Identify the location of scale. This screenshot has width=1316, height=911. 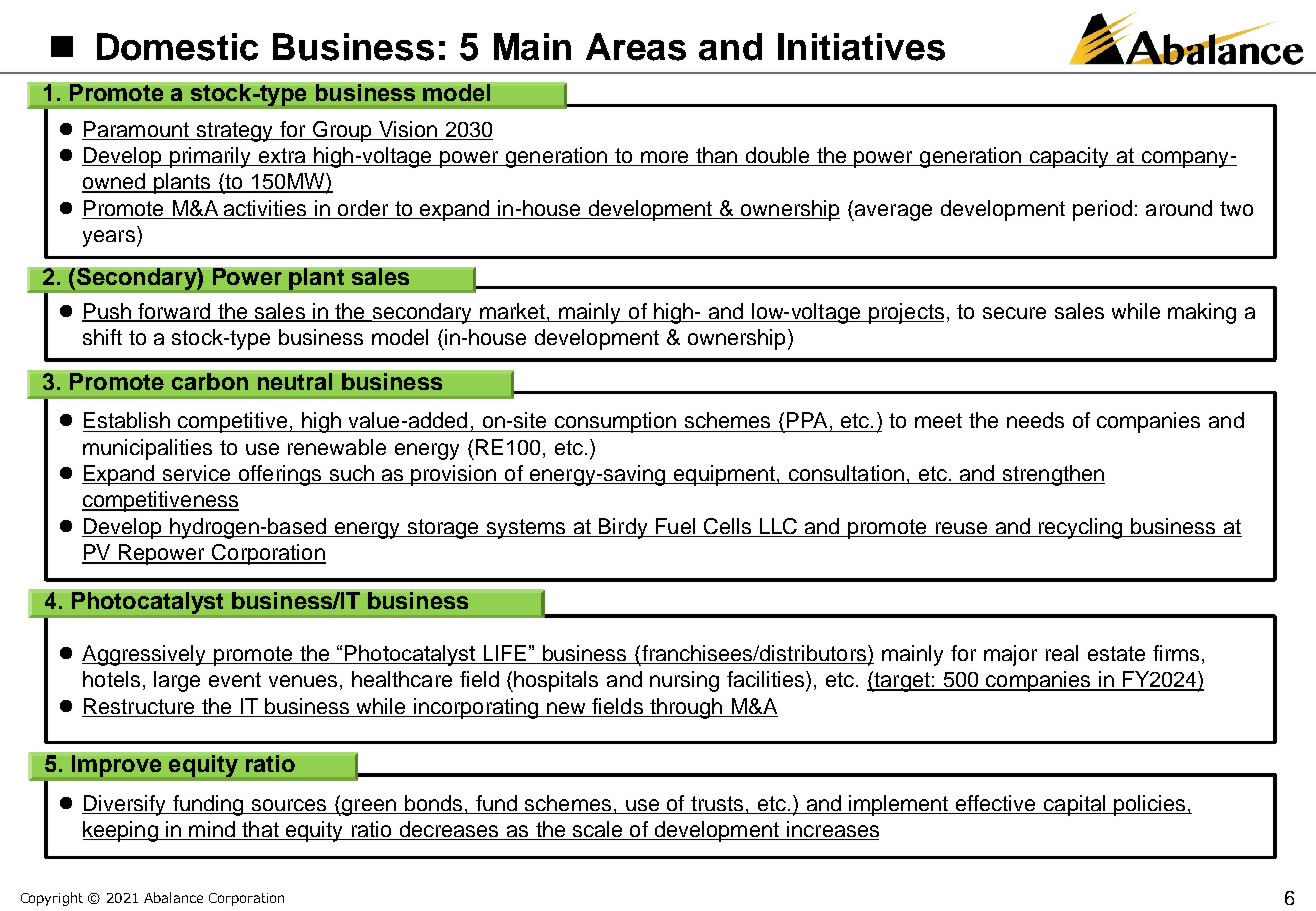
(597, 830).
